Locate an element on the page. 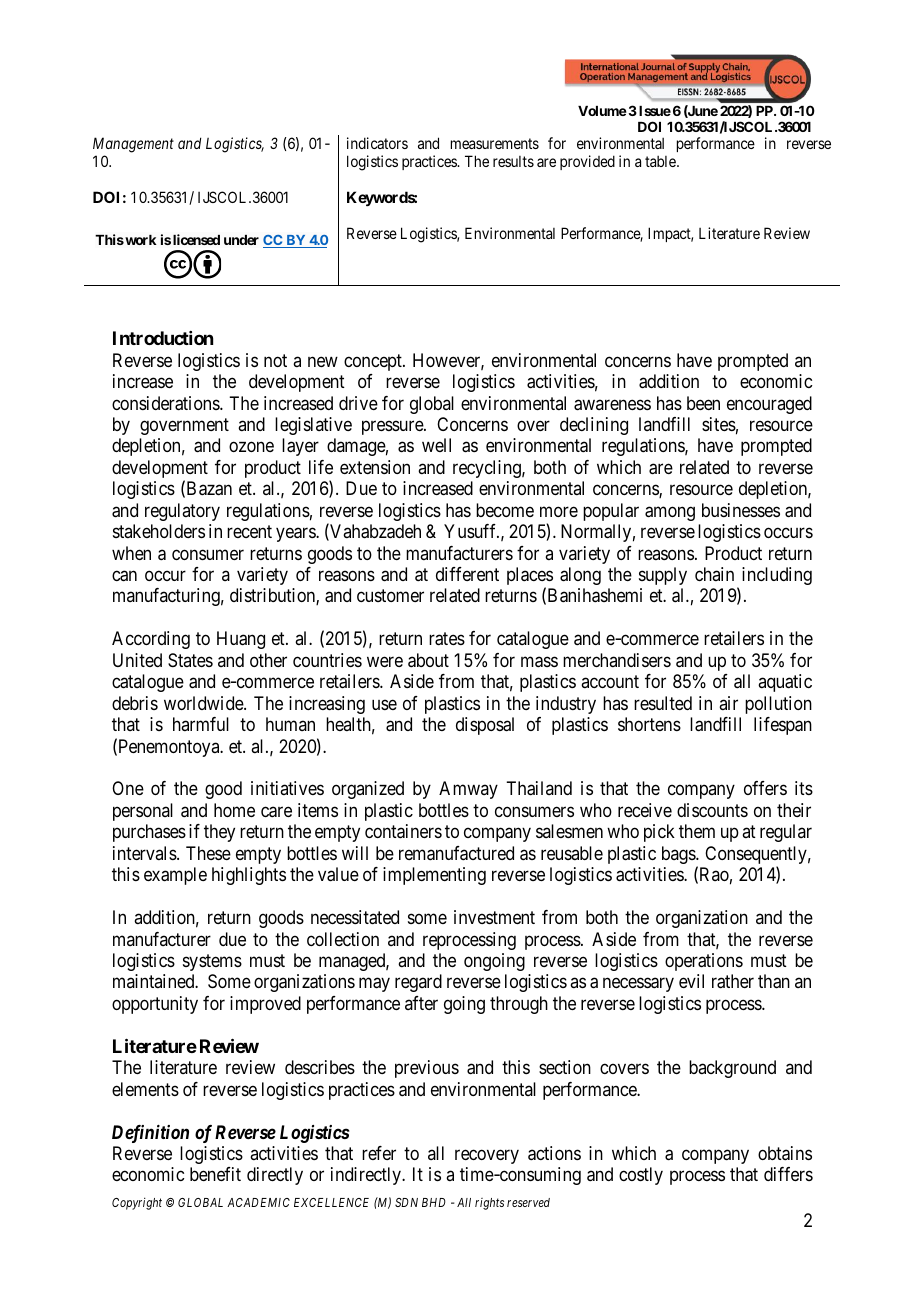  rates is located at coordinates (447, 639).
